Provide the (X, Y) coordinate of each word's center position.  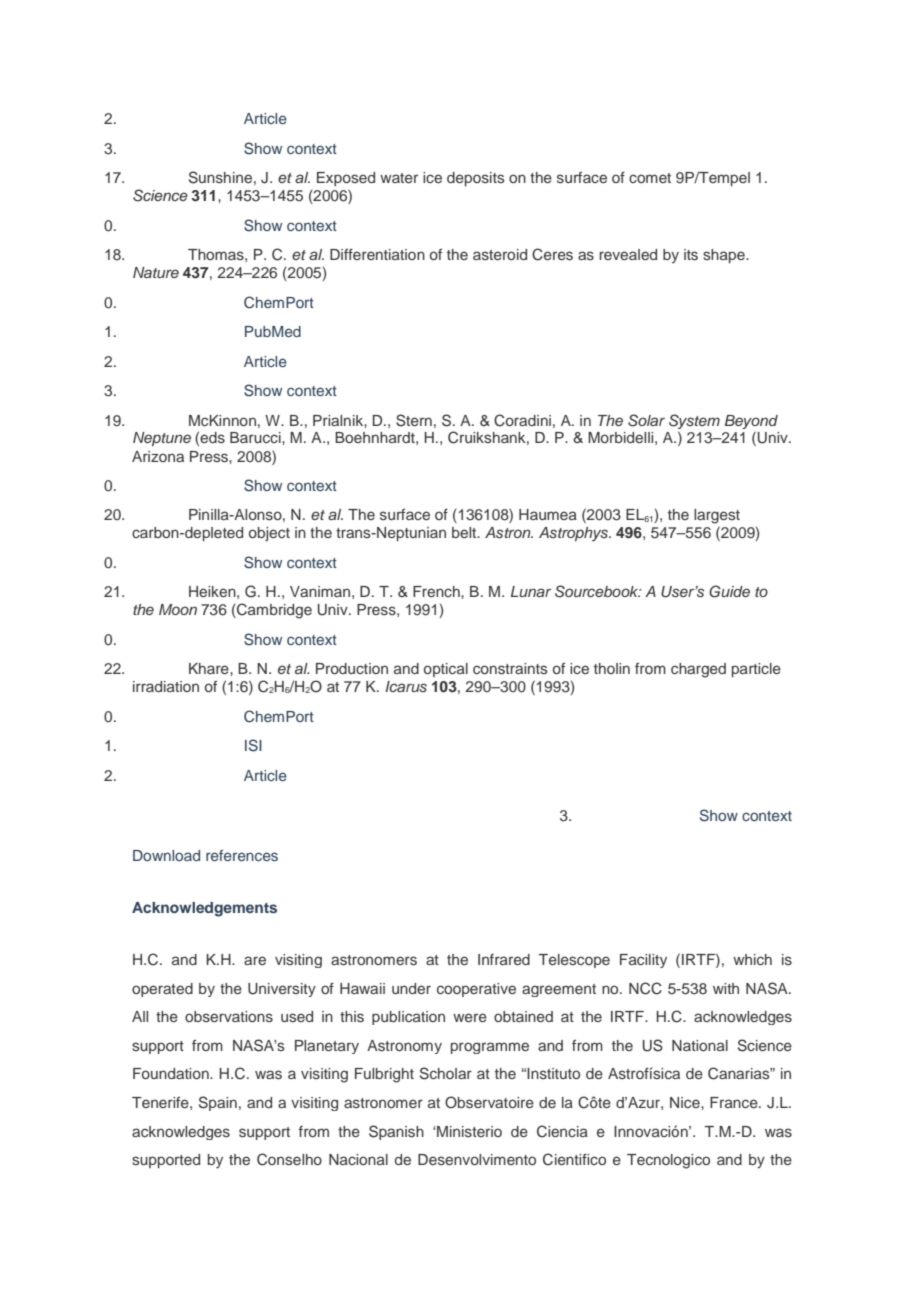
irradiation (166, 686)
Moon (178, 609)
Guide (729, 591)
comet (650, 178)
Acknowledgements (204, 909)
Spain (218, 1103)
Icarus (406, 686)
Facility (643, 961)
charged (698, 670)
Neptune (162, 439)
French (437, 591)
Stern (414, 420)
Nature (156, 272)
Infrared (504, 959)
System (694, 421)
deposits (476, 179)
